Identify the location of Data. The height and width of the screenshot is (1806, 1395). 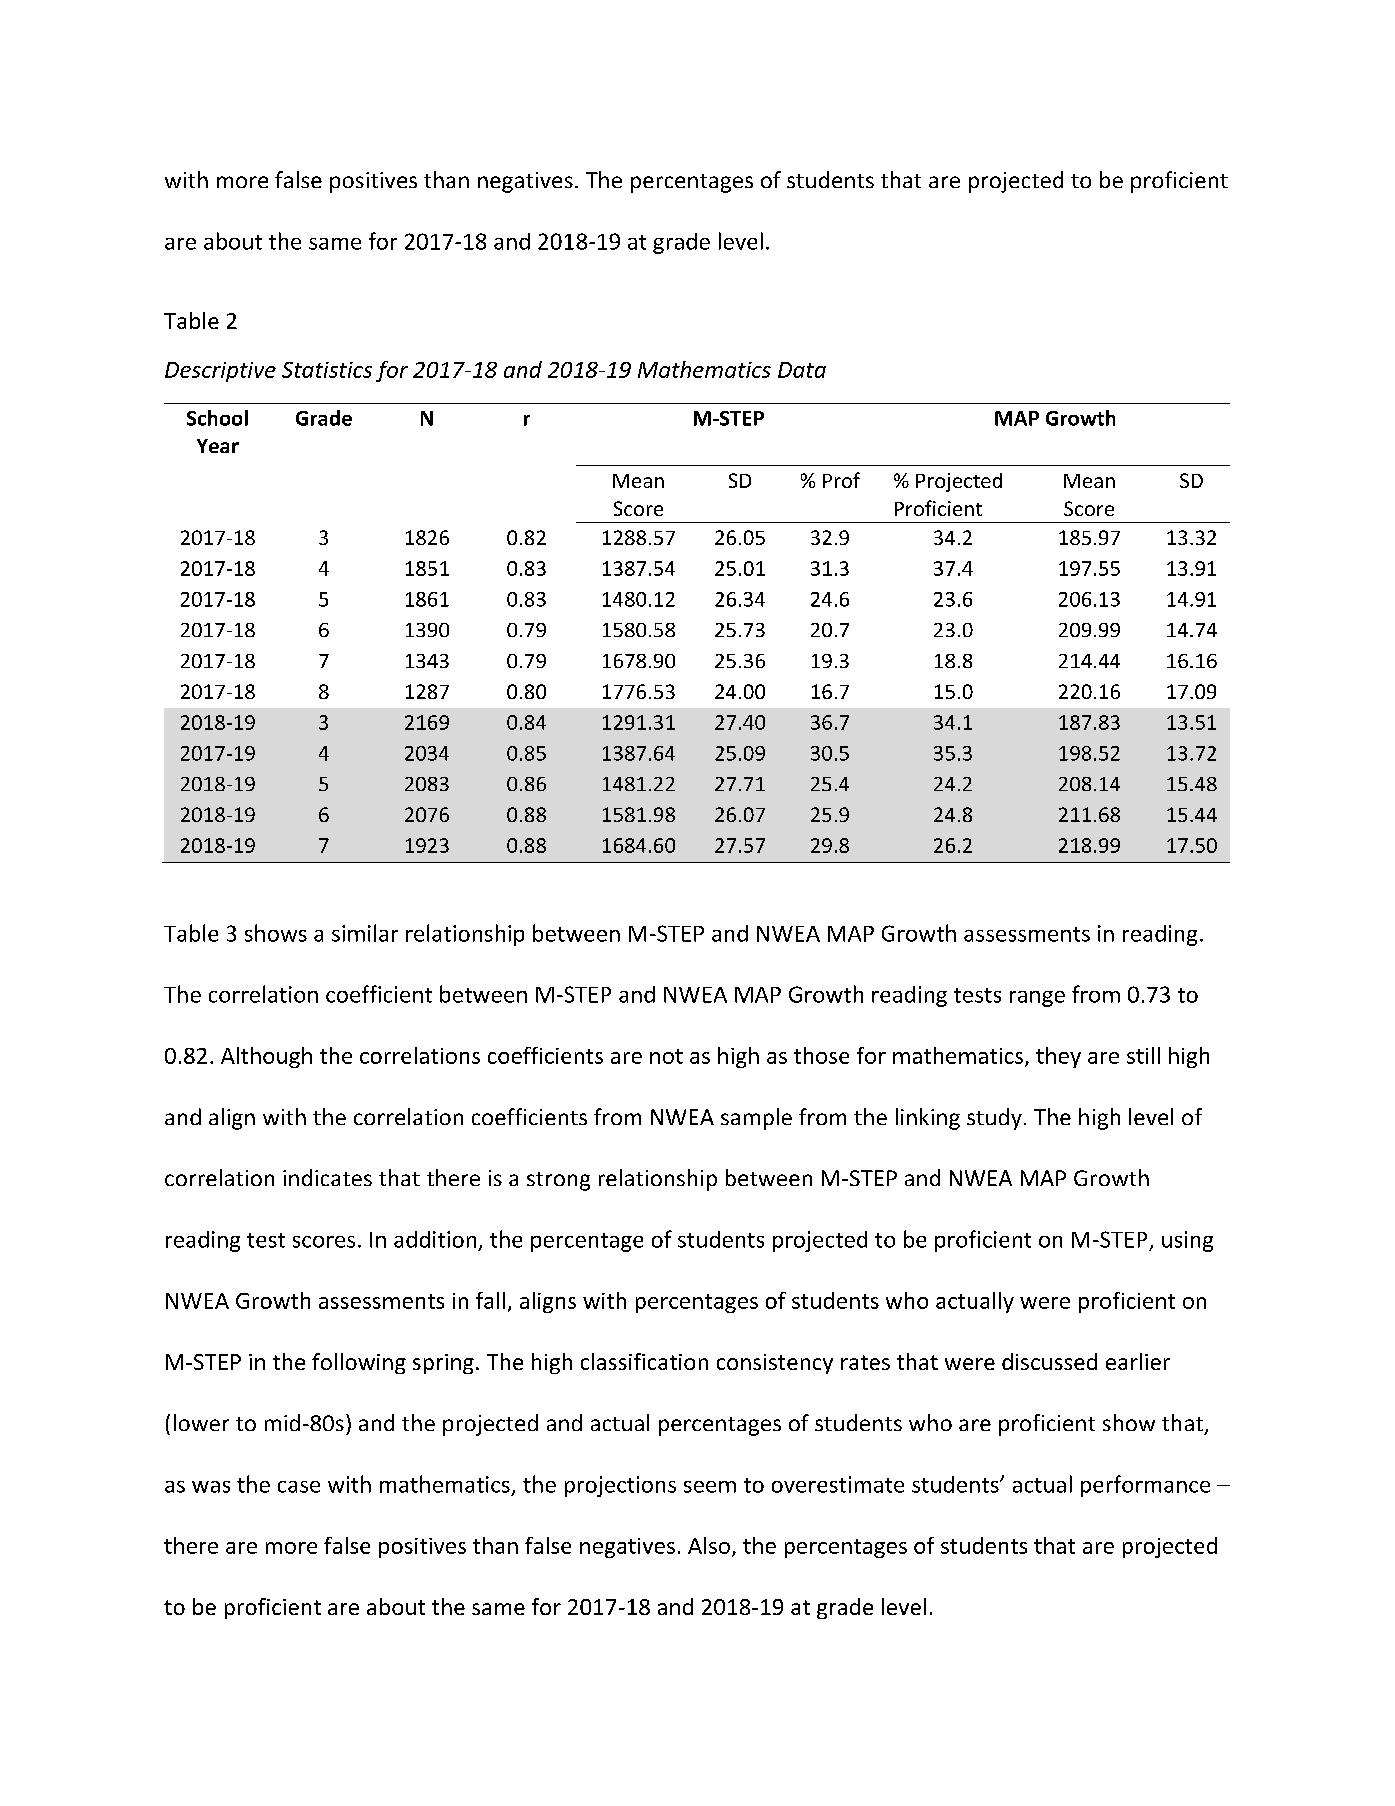
(802, 370).
